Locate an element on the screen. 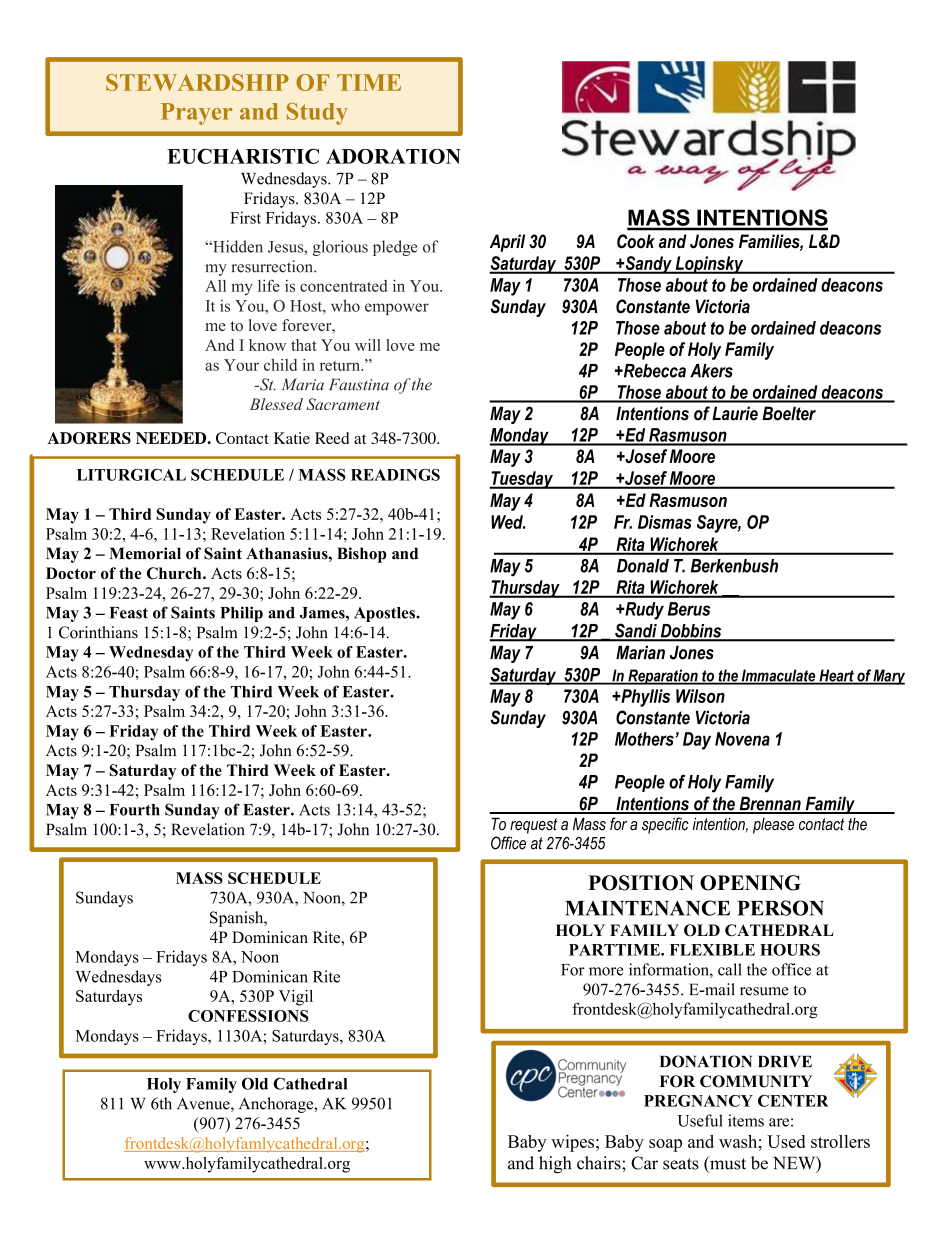 The height and width of the screenshot is (1233, 952). Your is located at coordinates (241, 365).
